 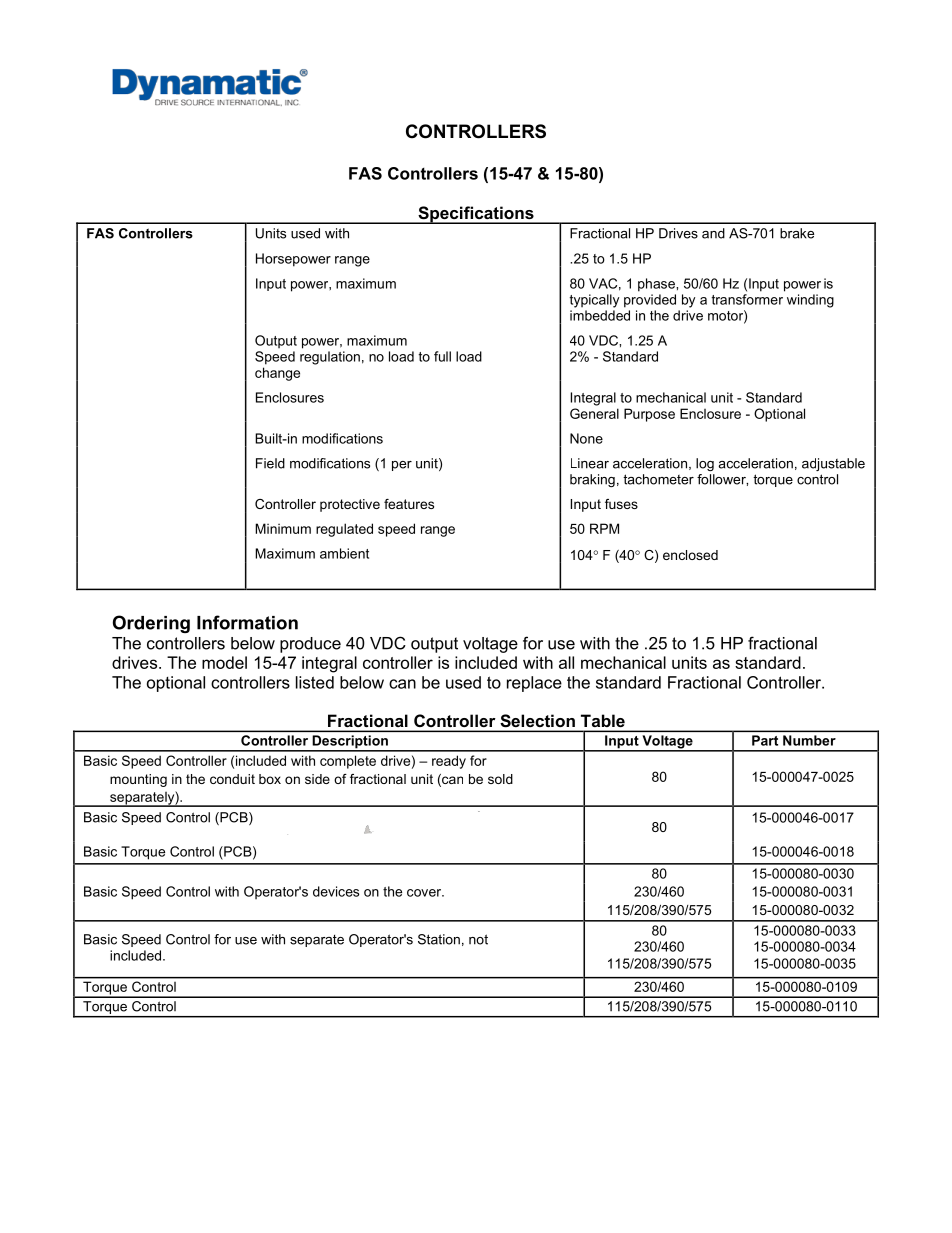 I want to click on regulation, so click(x=330, y=358).
